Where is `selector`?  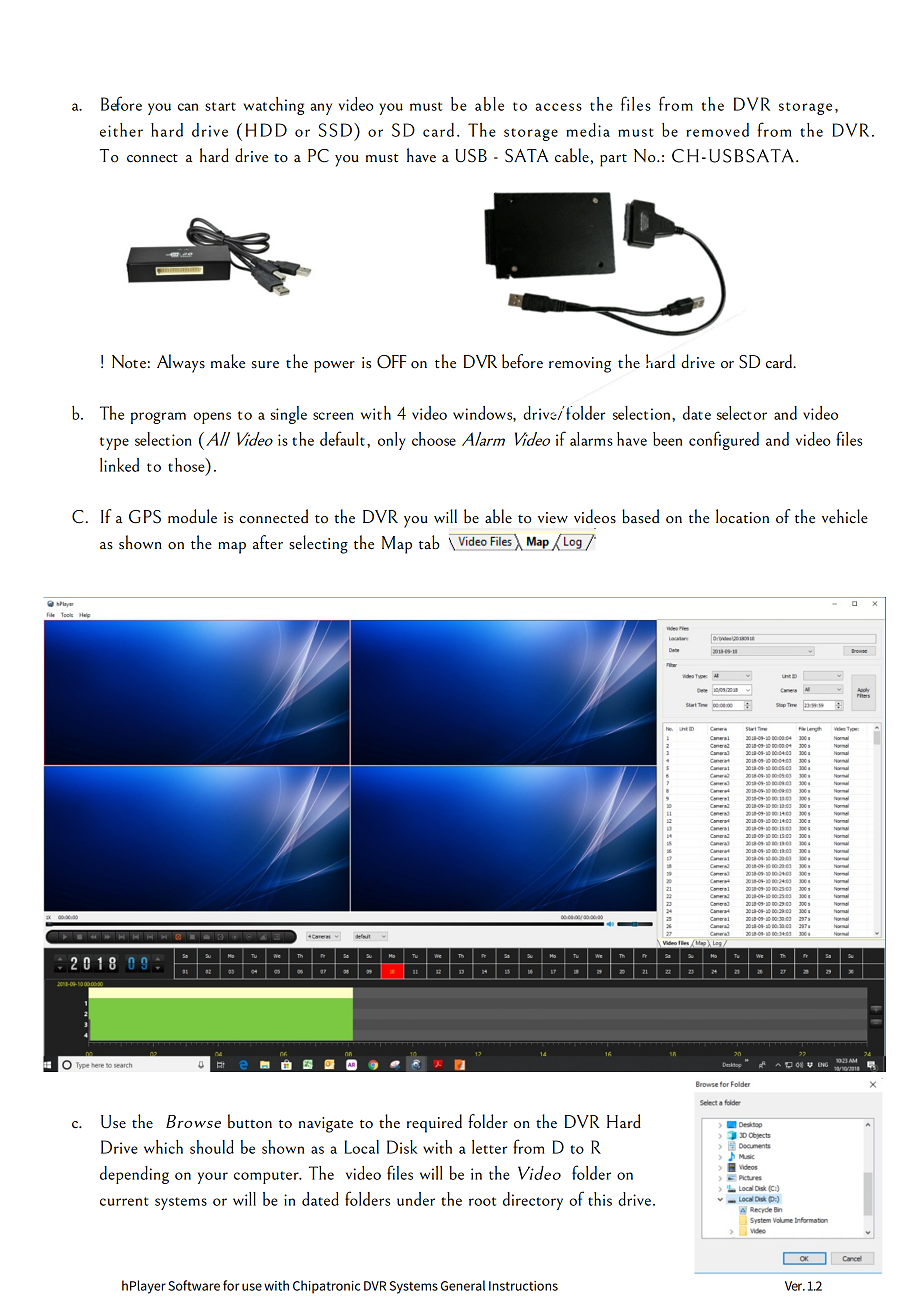 selector is located at coordinates (742, 413).
